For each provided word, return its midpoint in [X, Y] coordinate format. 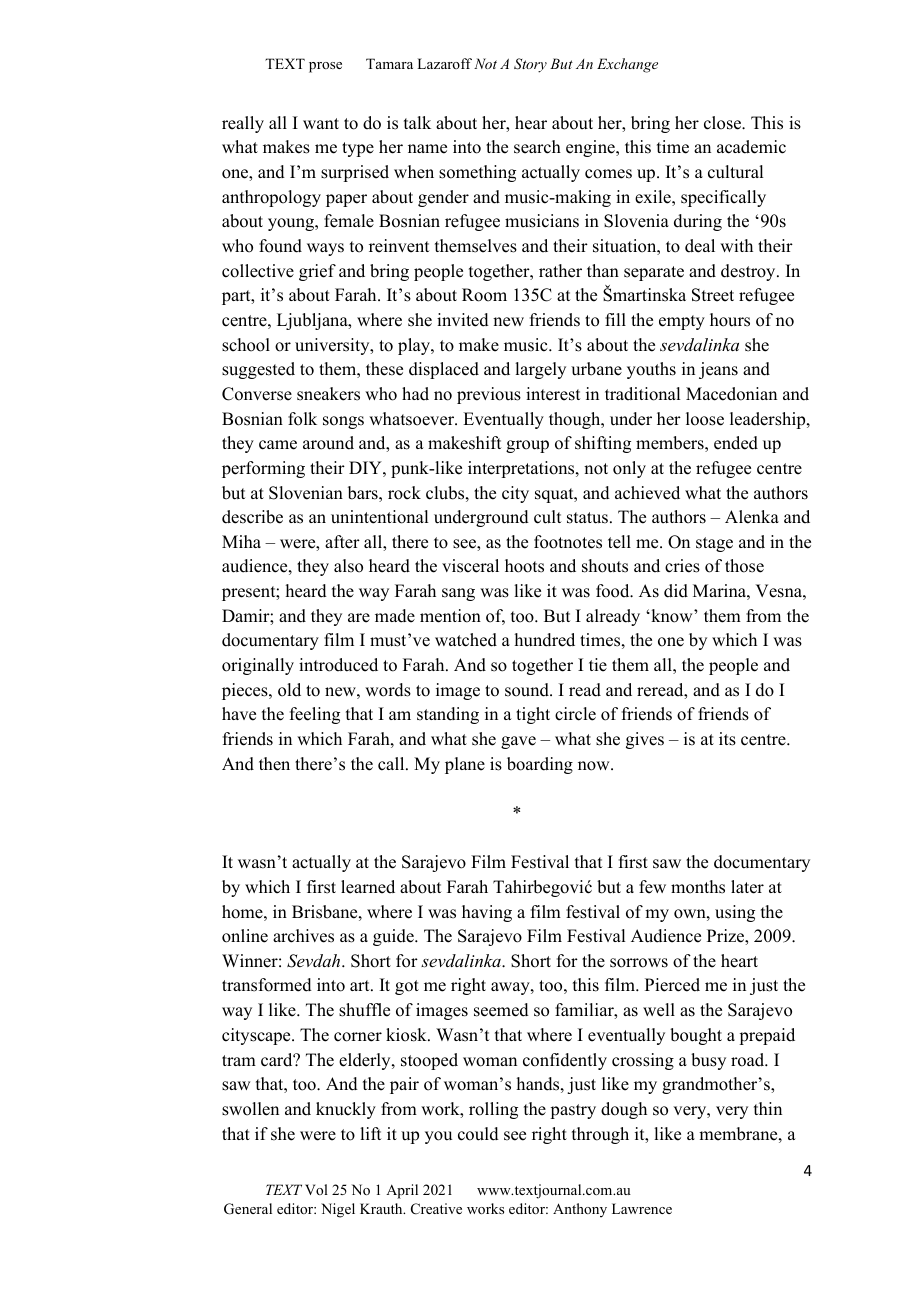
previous [489, 395]
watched [466, 640]
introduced [338, 665]
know [672, 616]
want [321, 123]
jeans [718, 370]
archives [303, 936]
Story [530, 65]
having [487, 913]
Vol [316, 1189]
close [723, 123]
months [698, 887]
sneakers [328, 394]
